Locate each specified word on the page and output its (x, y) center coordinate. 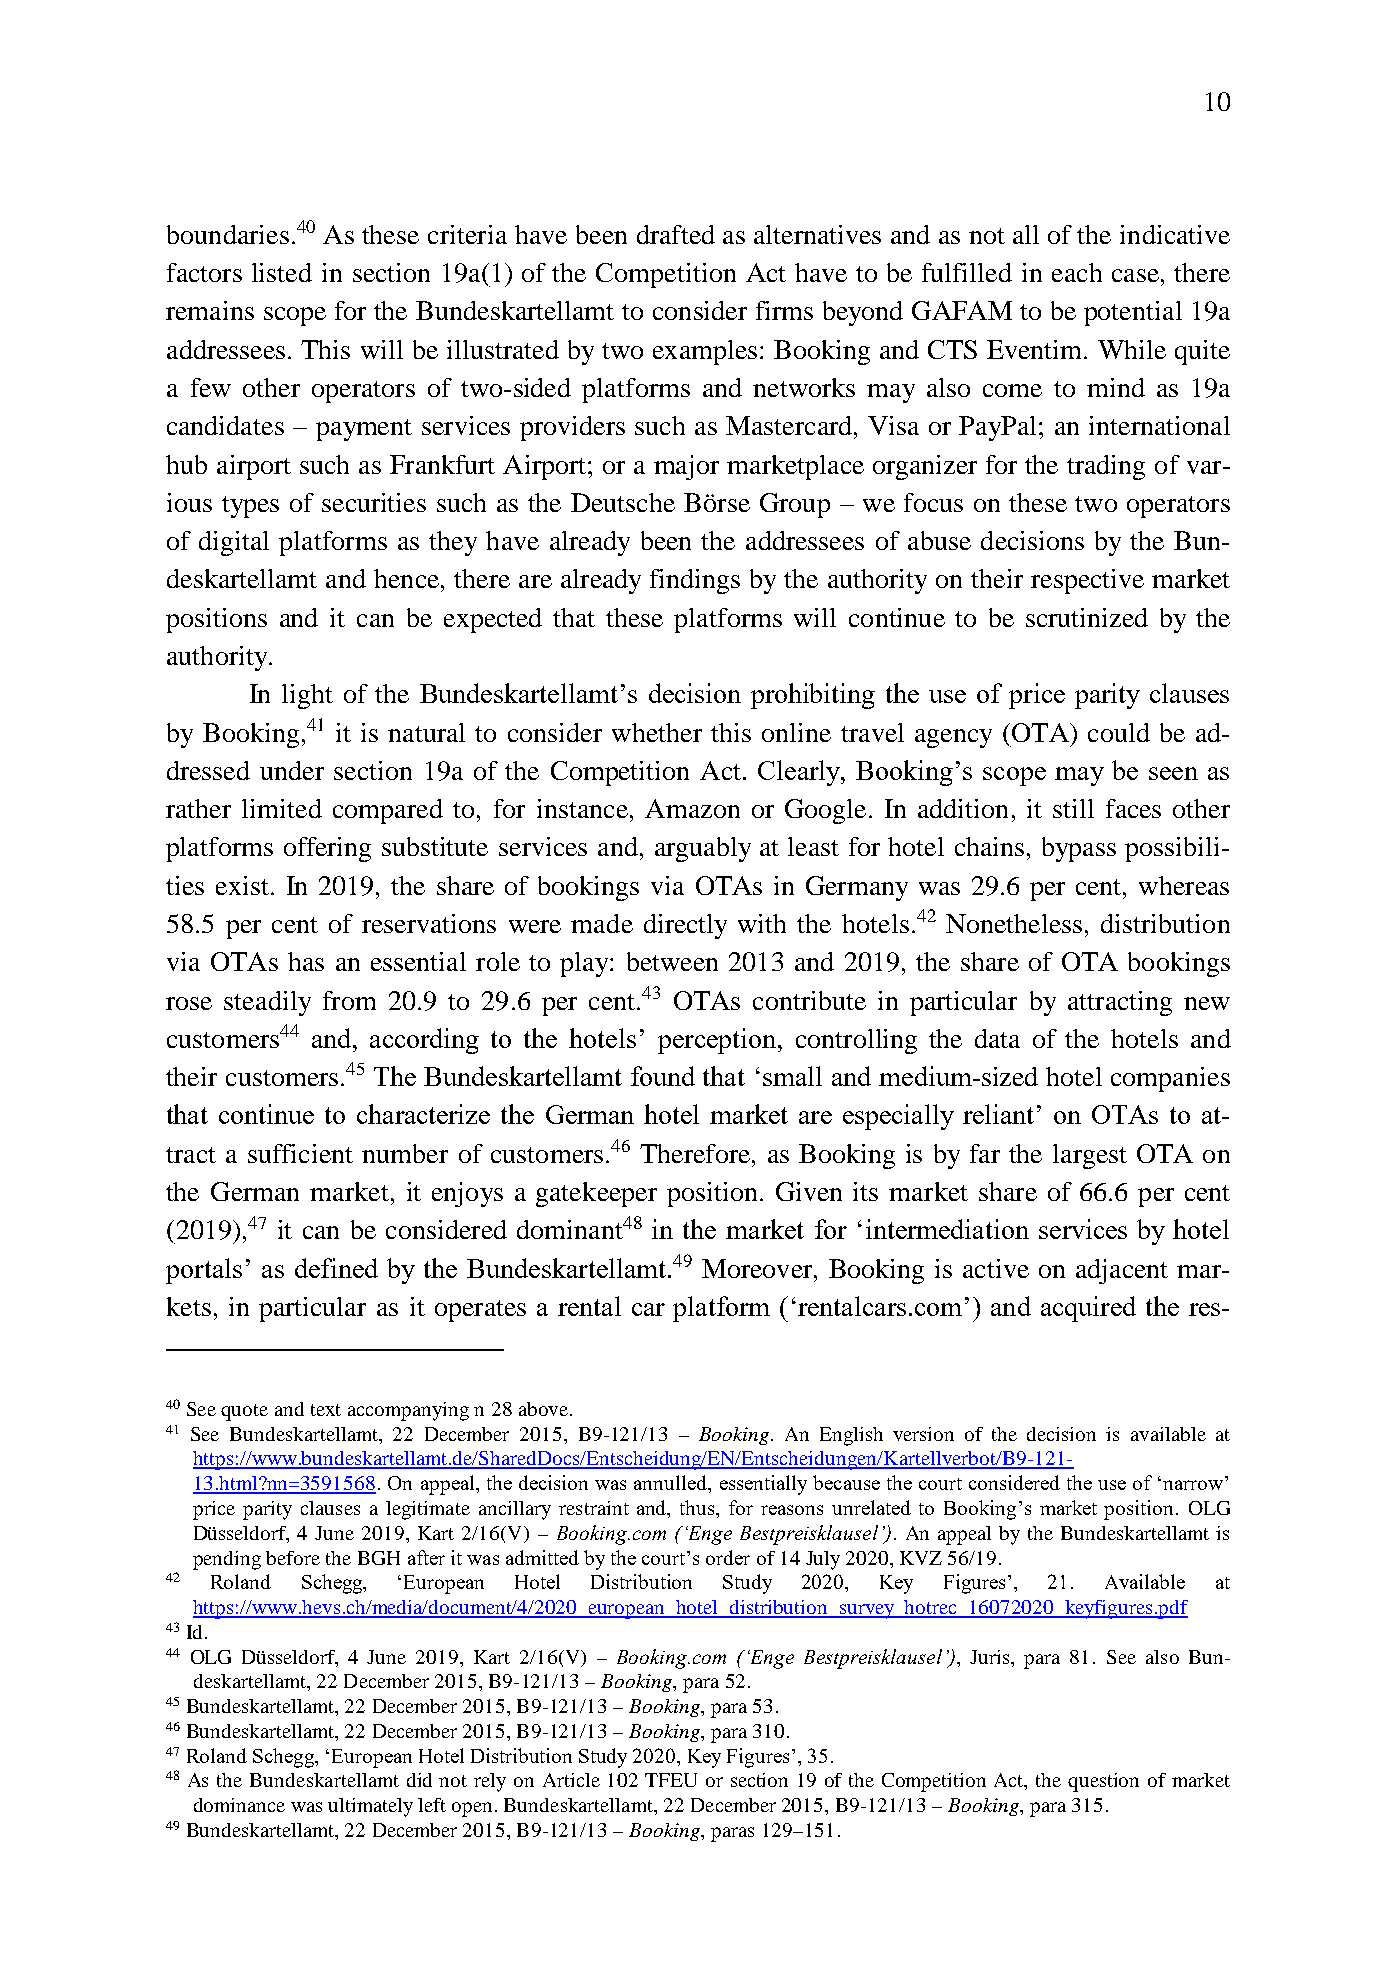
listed (282, 272)
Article (571, 1780)
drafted (676, 234)
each (1077, 272)
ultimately (370, 1807)
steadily (267, 1003)
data (997, 1038)
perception (718, 1041)
